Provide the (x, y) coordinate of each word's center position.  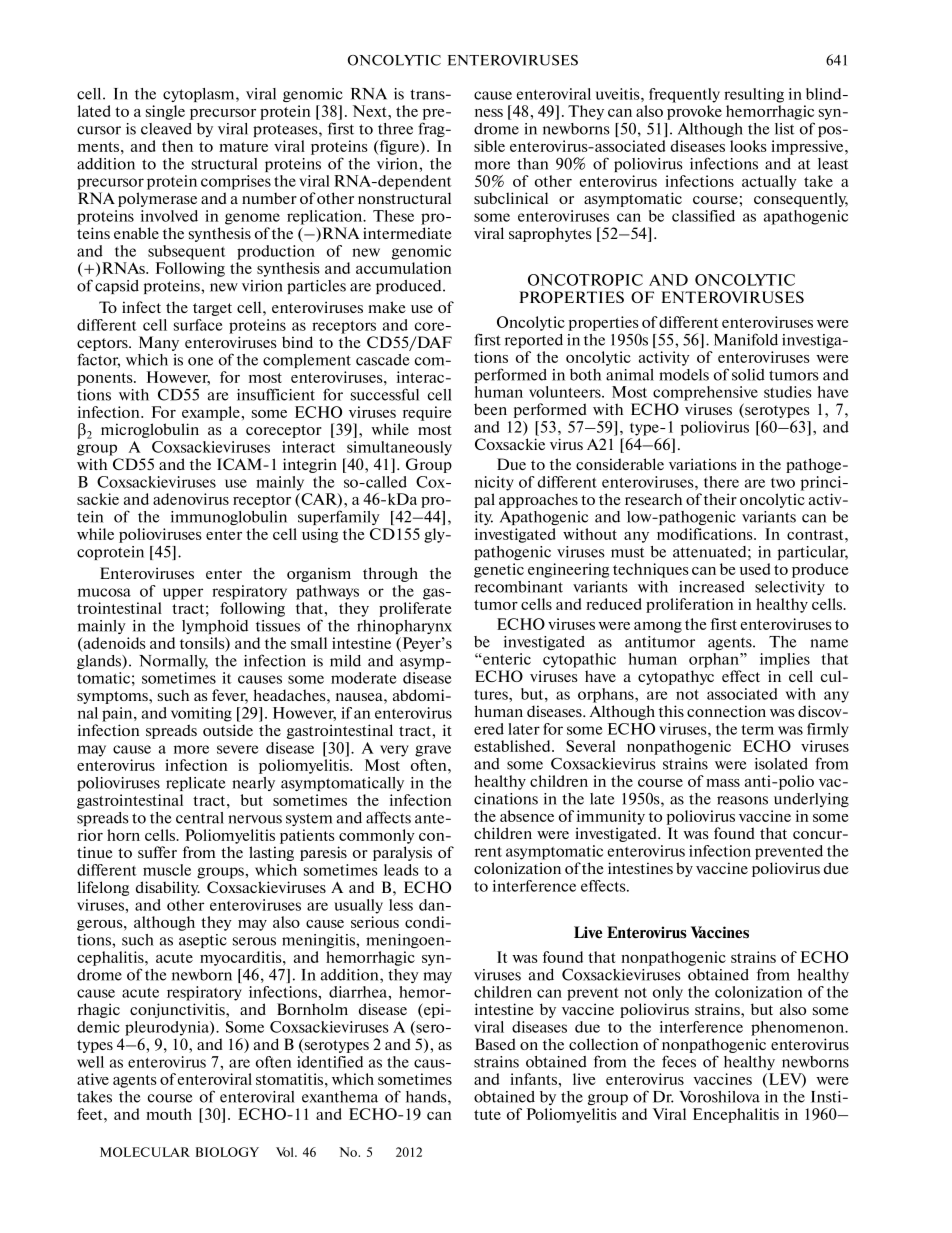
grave (433, 751)
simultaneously (399, 448)
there (721, 482)
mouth (169, 1114)
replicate (196, 784)
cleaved (166, 129)
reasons (742, 800)
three (395, 129)
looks (748, 146)
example (211, 413)
